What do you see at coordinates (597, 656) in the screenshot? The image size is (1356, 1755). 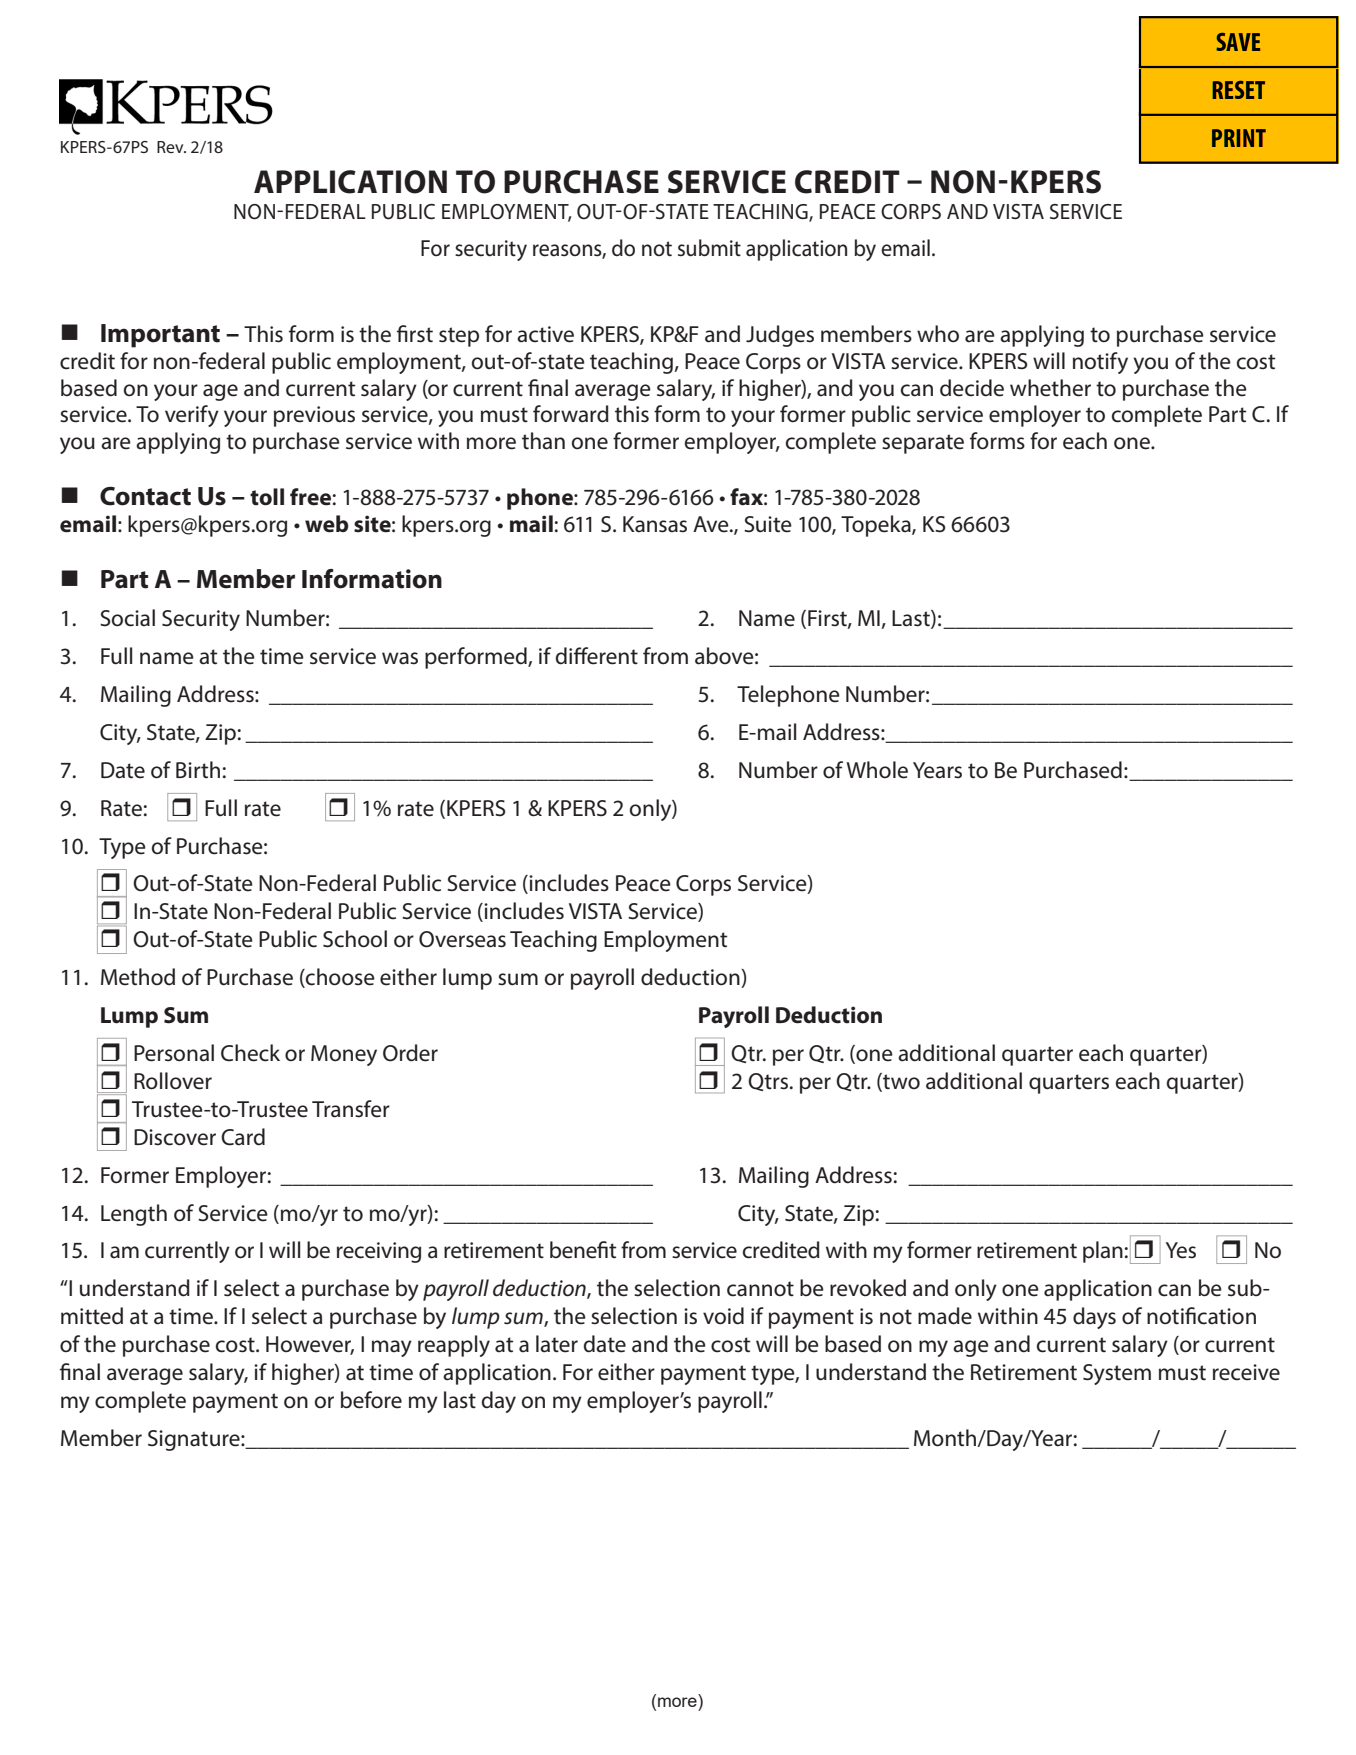 I see `different` at bounding box center [597, 656].
